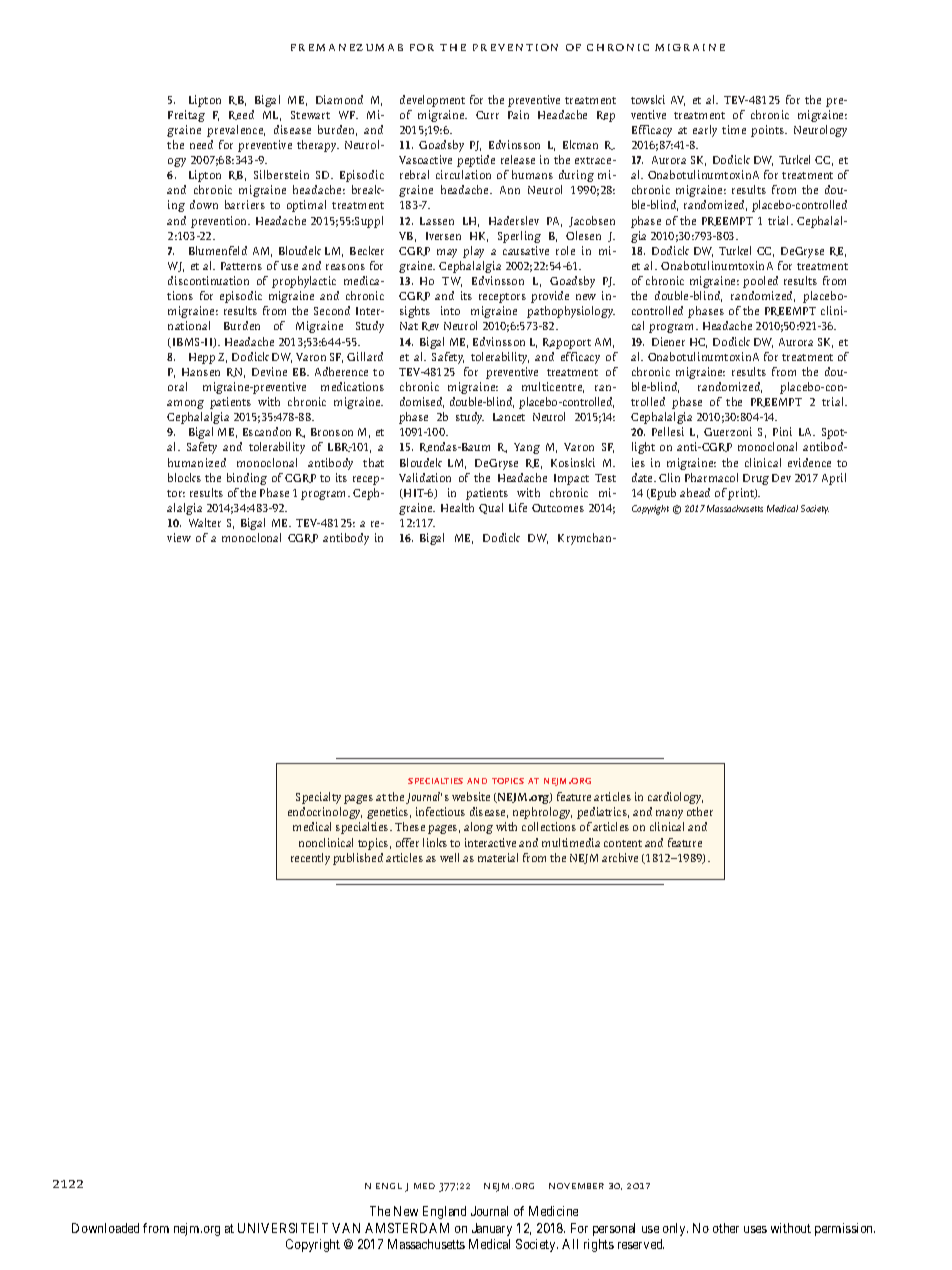  Describe the element at coordinates (769, 131) in the screenshot. I see `points` at that location.
